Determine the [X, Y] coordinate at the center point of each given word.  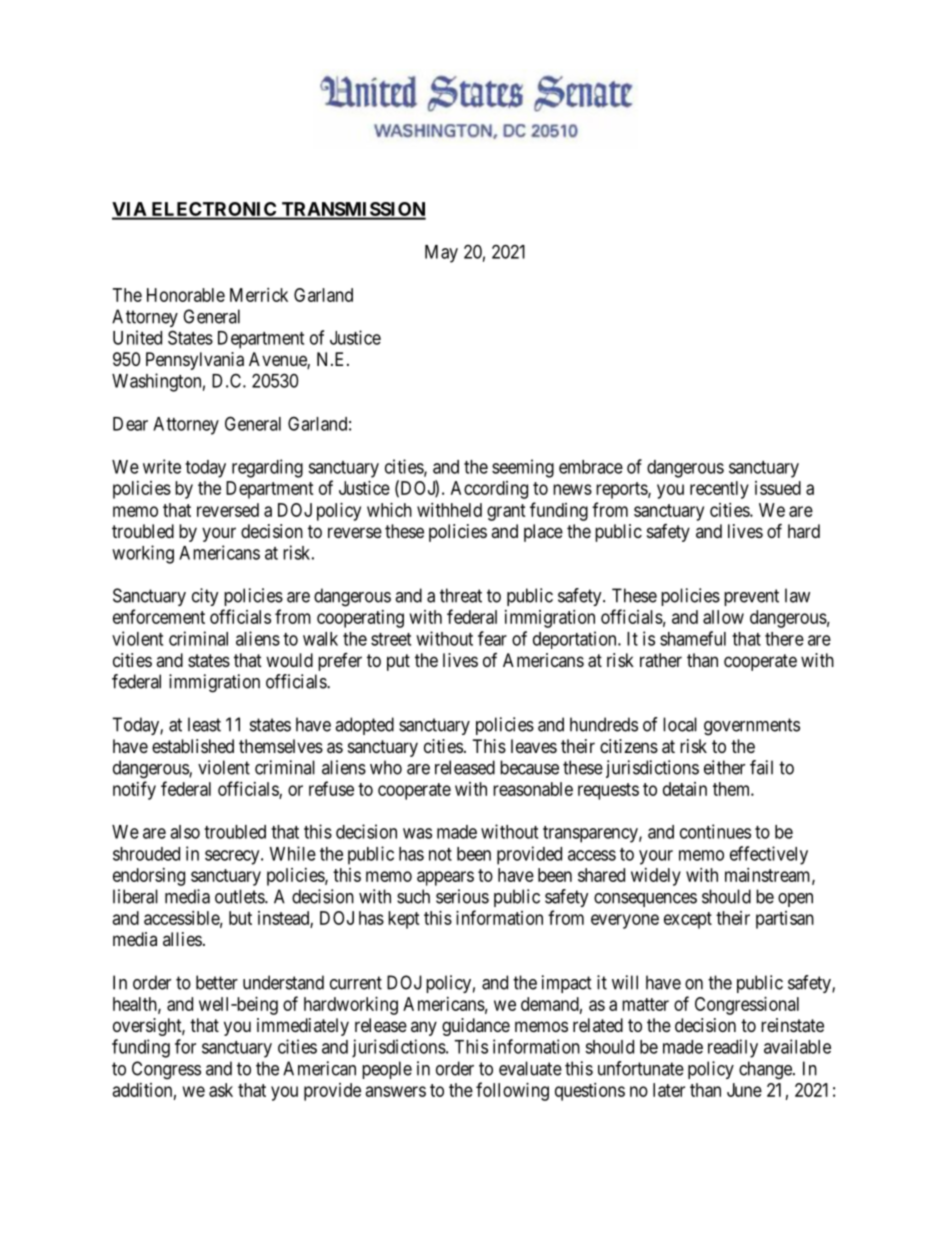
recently [719, 490]
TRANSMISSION [353, 210]
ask [221, 1090]
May [441, 254]
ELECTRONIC [213, 210]
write [162, 466]
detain [685, 789]
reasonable [533, 789]
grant [506, 512]
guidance [476, 1027]
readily [733, 1048]
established [193, 746]
